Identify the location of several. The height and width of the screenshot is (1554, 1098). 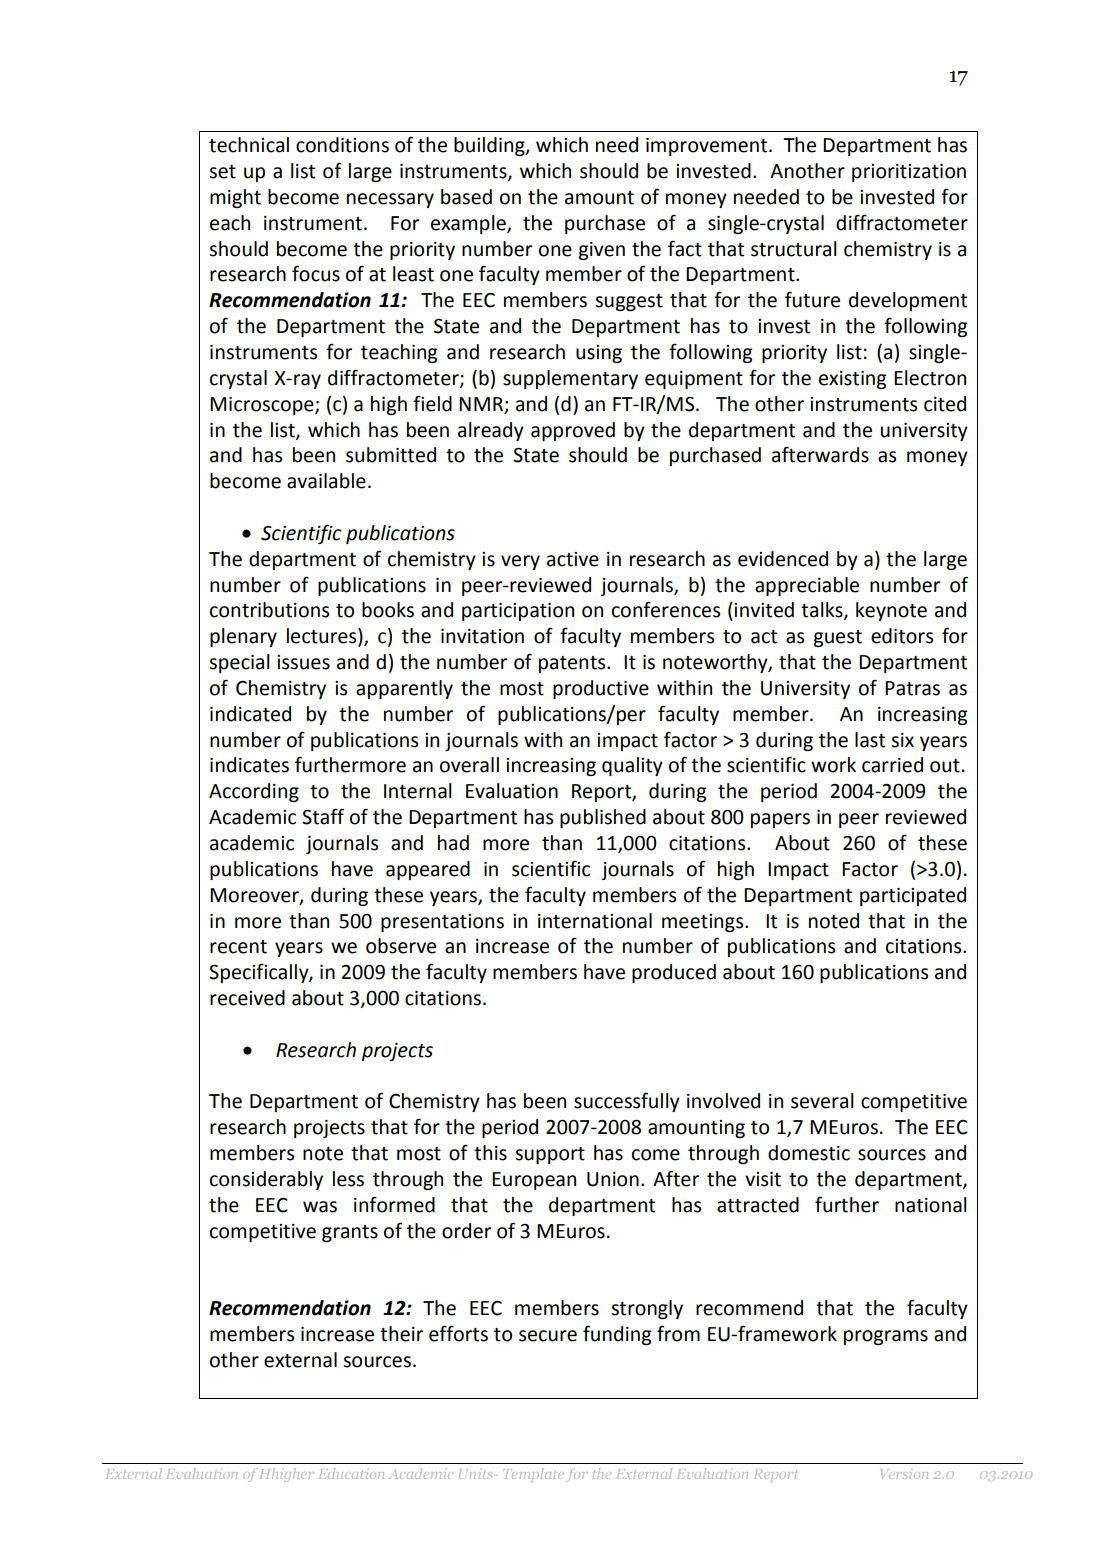
(822, 1101).
